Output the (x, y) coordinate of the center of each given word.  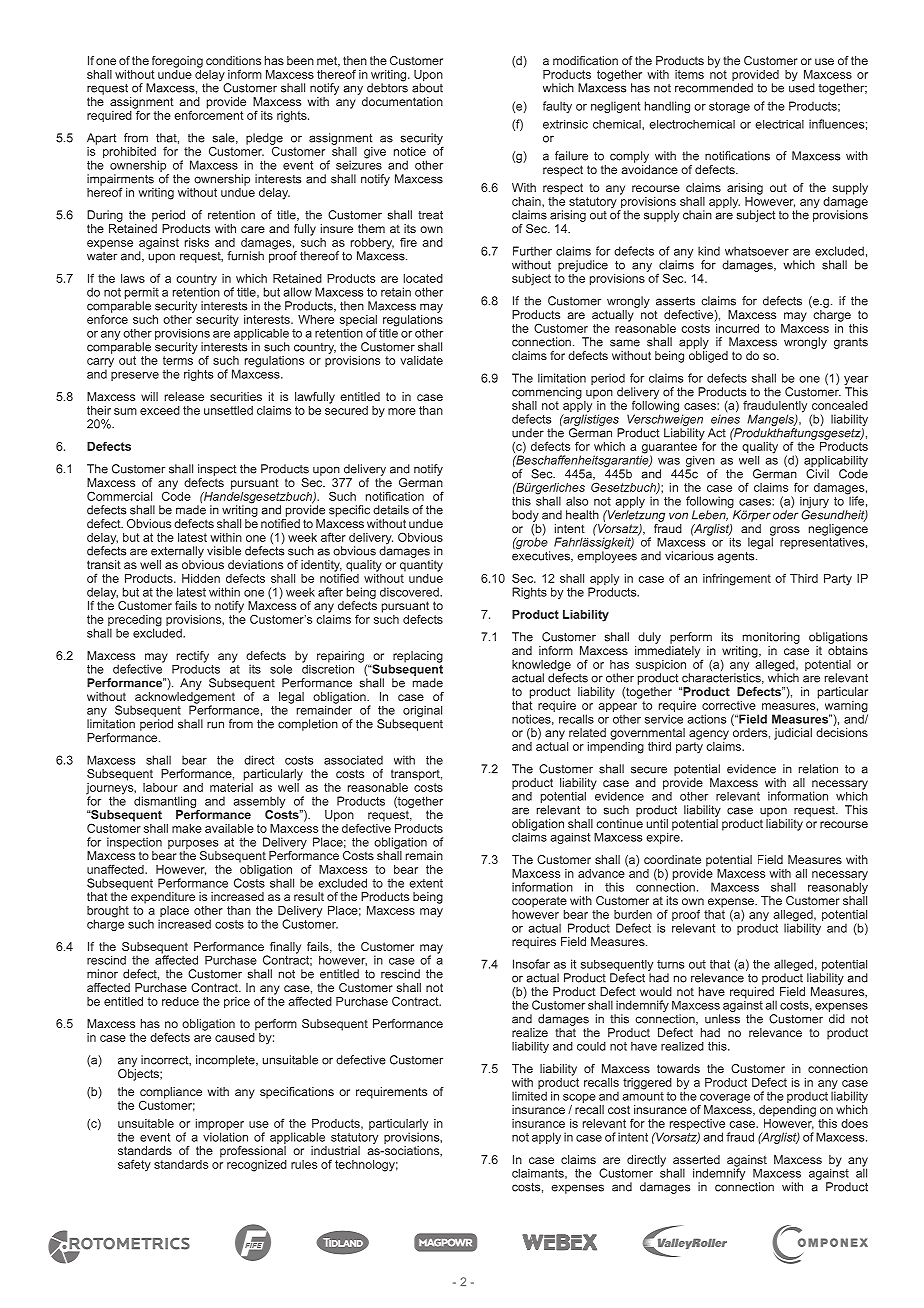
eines (725, 418)
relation (818, 769)
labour (160, 787)
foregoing (177, 62)
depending (787, 1111)
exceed (160, 410)
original (422, 711)
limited (529, 1096)
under (528, 433)
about (427, 88)
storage (729, 107)
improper (220, 1126)
